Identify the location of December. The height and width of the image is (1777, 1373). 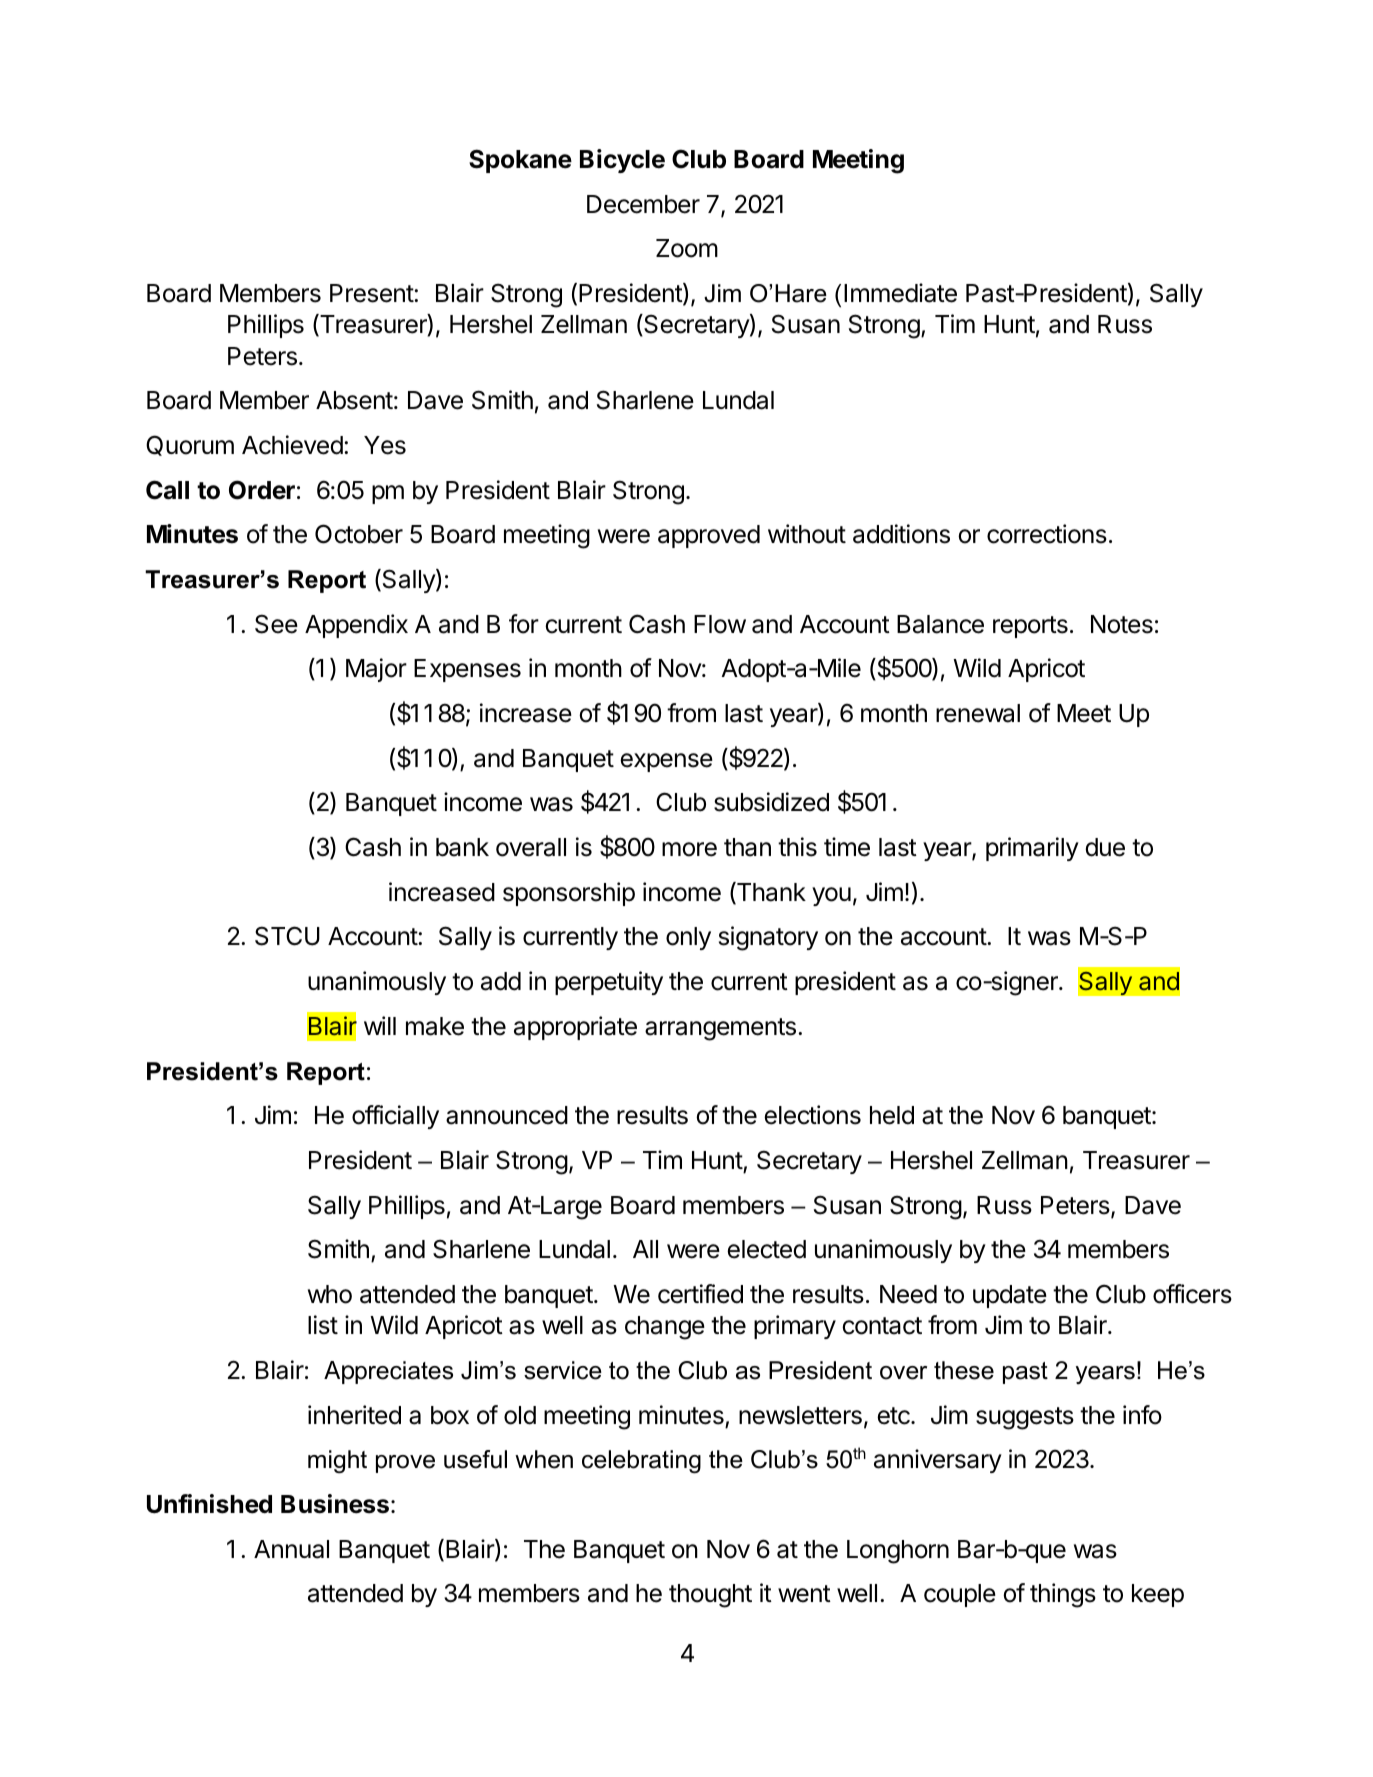
(643, 204).
